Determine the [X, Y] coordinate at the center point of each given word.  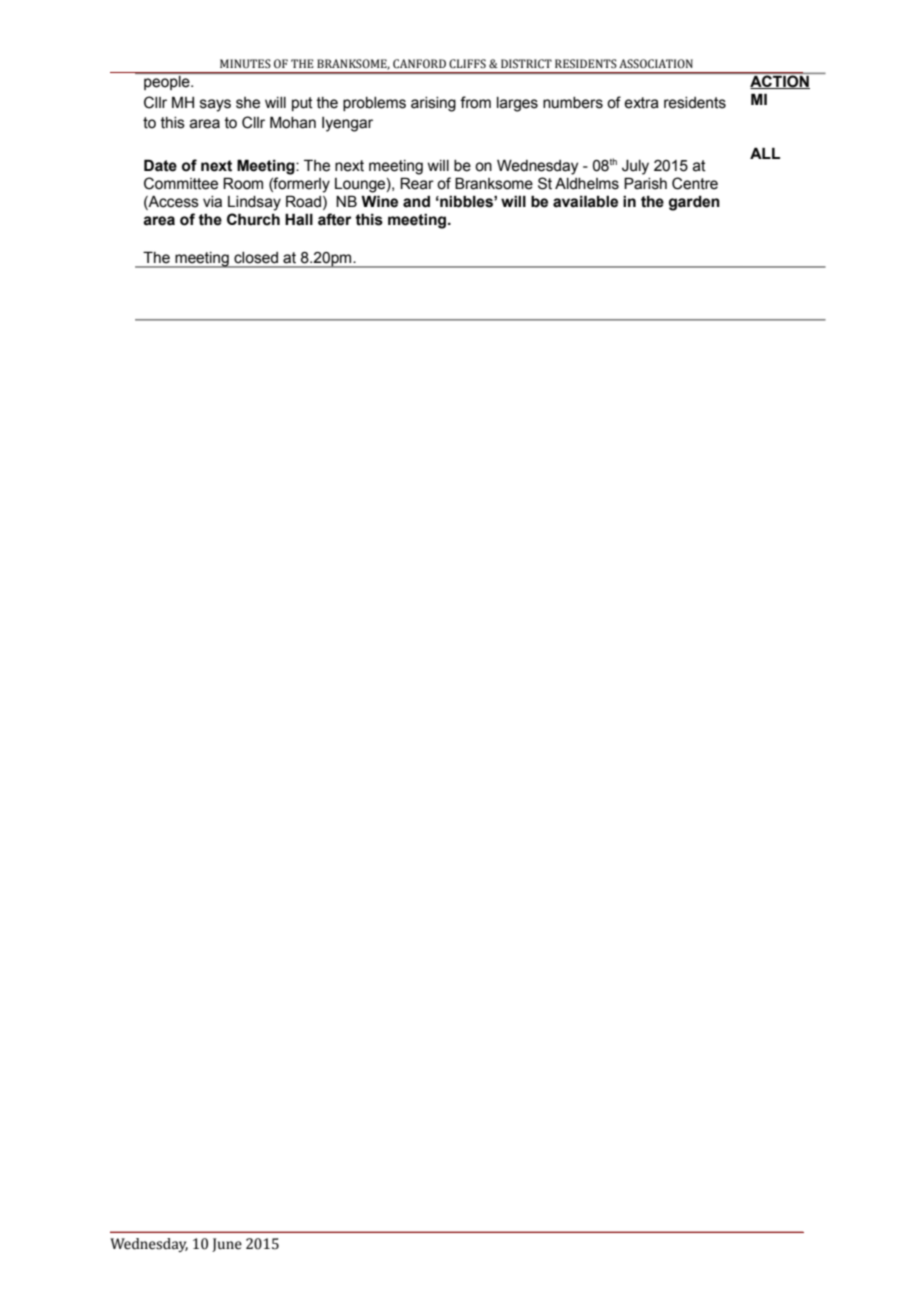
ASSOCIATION [656, 64]
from [475, 102]
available [585, 201]
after [335, 219]
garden [694, 203]
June [227, 1245]
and [416, 201]
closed [256, 258]
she [248, 103]
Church [253, 219]
